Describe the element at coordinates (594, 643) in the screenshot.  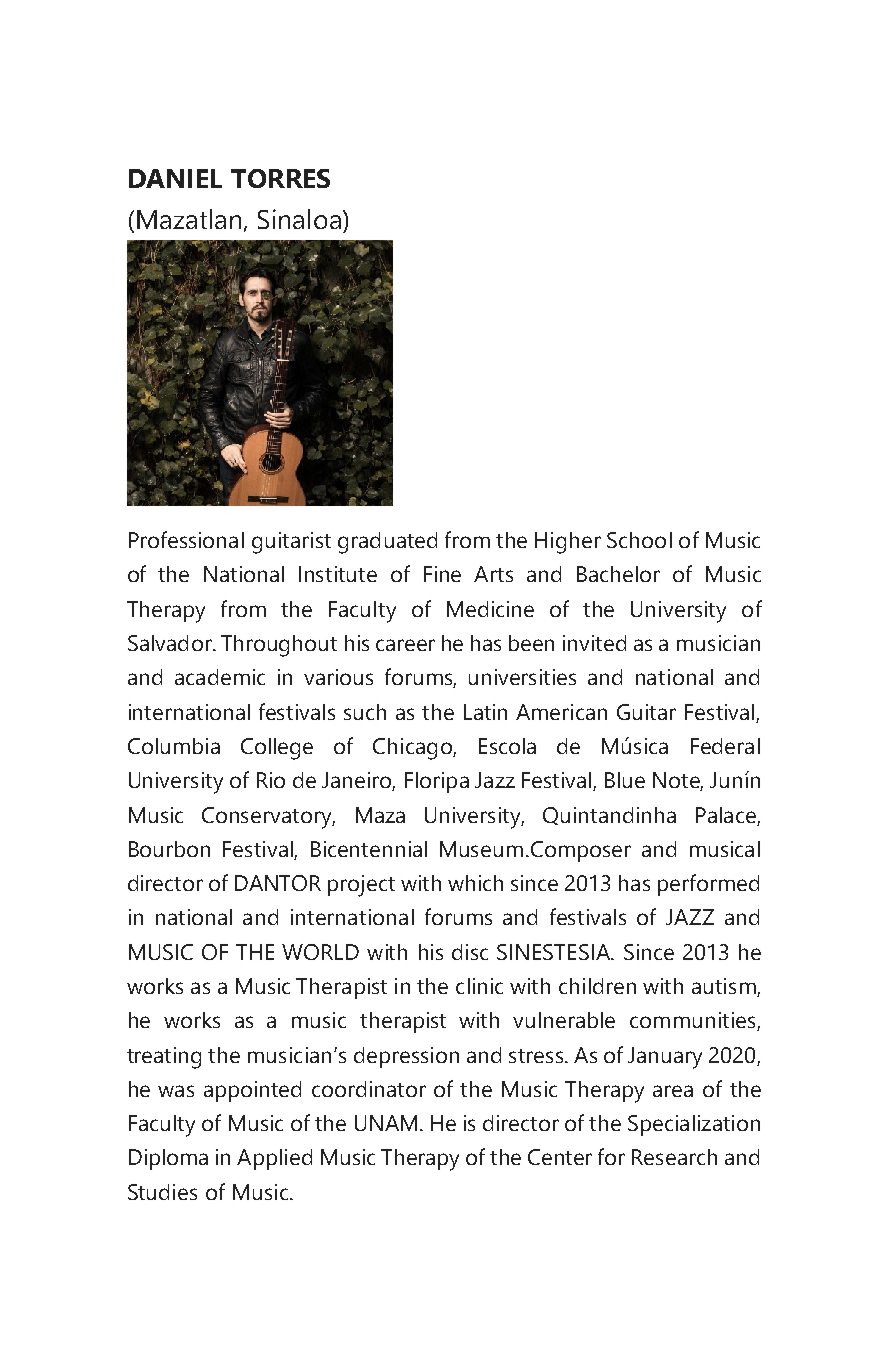
I see `invited` at that location.
